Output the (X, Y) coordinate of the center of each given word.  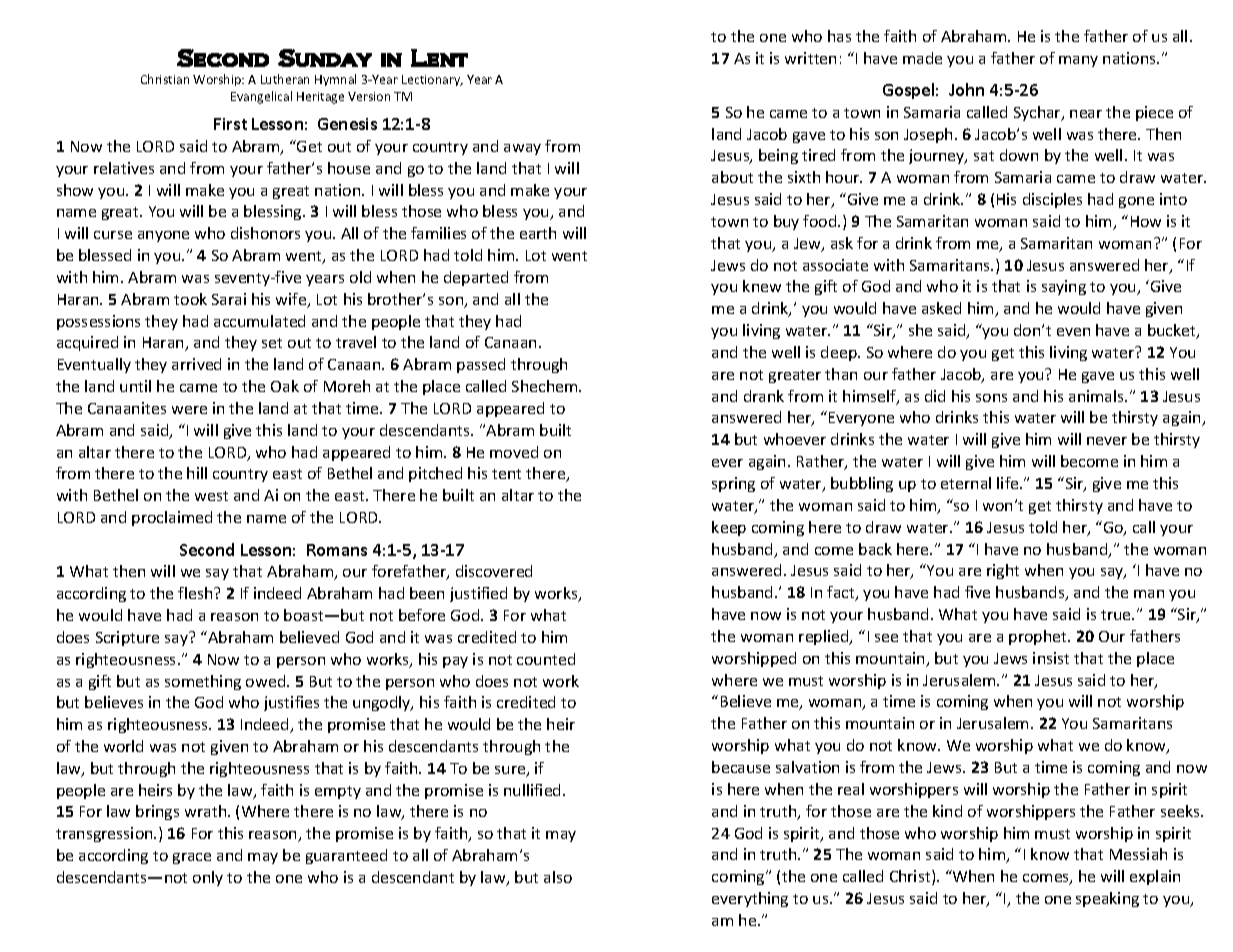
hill (197, 473)
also (558, 877)
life (1009, 483)
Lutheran (285, 79)
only (208, 878)
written (810, 58)
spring (733, 484)
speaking (1107, 899)
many (1078, 61)
